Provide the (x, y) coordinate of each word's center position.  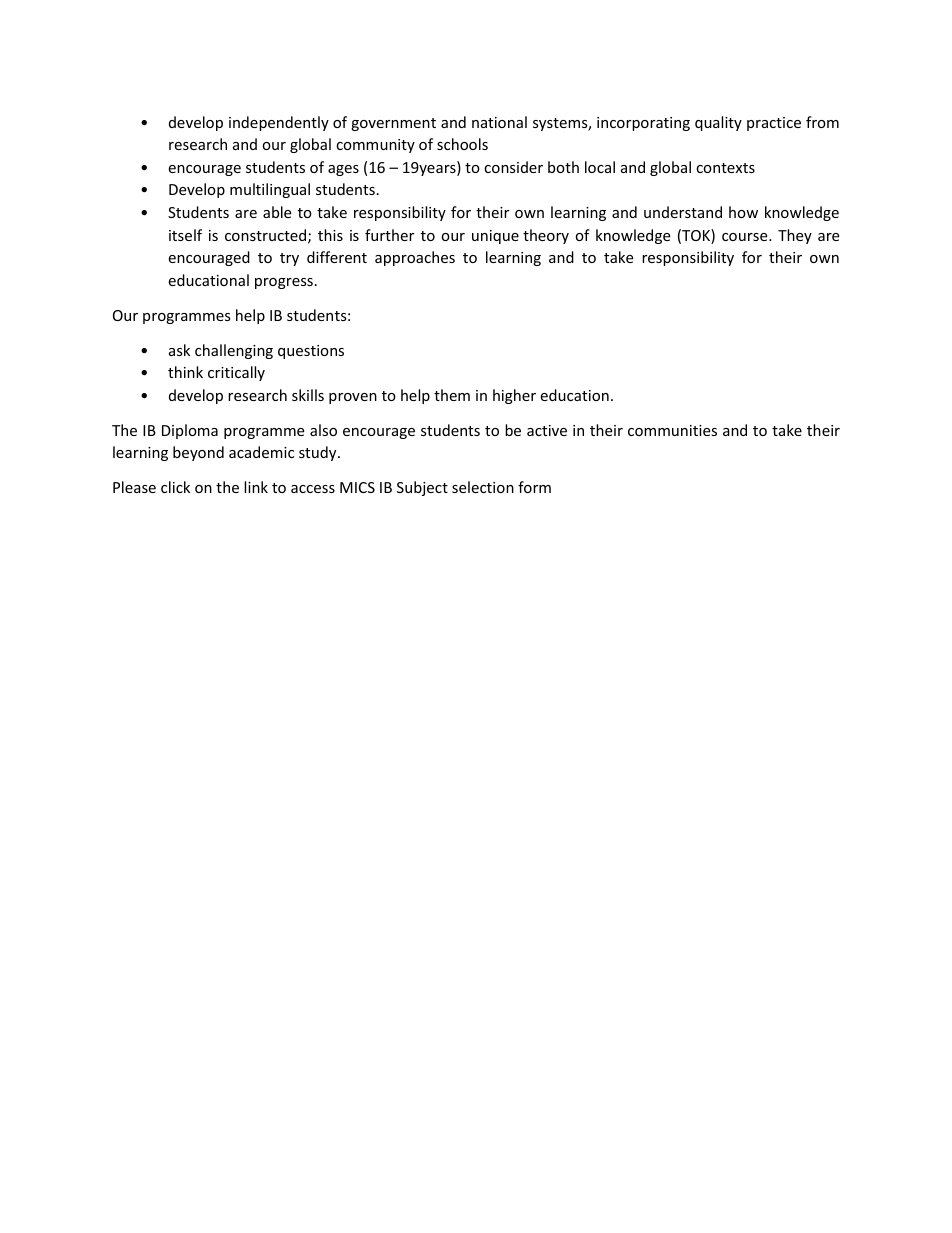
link (256, 487)
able (277, 212)
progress (284, 283)
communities (672, 430)
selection (483, 487)
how (743, 212)
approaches (415, 258)
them (452, 395)
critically (236, 373)
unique (495, 237)
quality (718, 123)
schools (462, 144)
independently (279, 123)
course (746, 237)
